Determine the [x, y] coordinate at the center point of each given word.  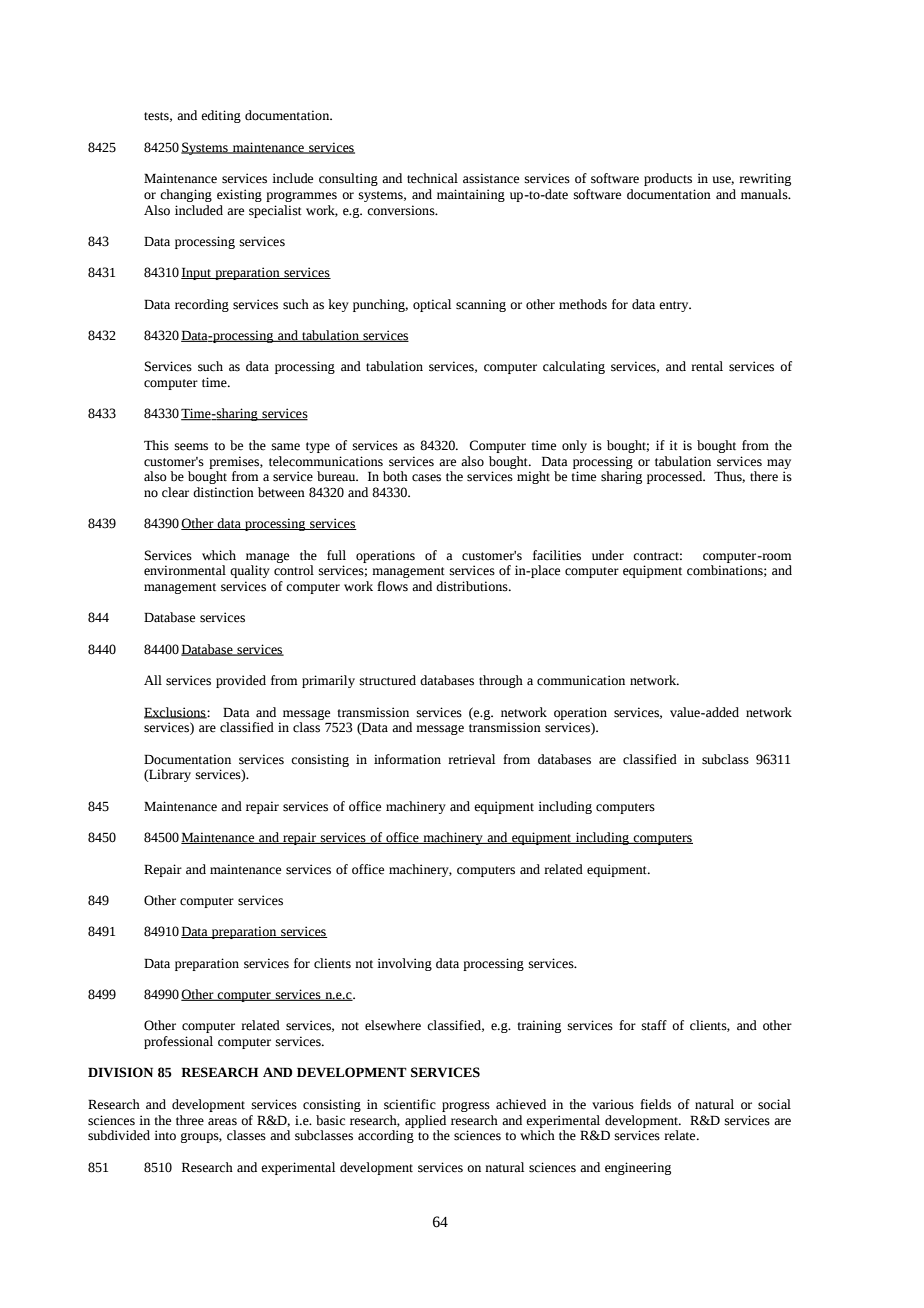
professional [178, 1042]
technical [432, 178]
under [608, 555]
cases [426, 478]
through [501, 681]
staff [654, 1025]
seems [191, 447]
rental [707, 366]
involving [404, 964]
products [668, 179]
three [190, 1120]
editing [221, 116]
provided [241, 681]
